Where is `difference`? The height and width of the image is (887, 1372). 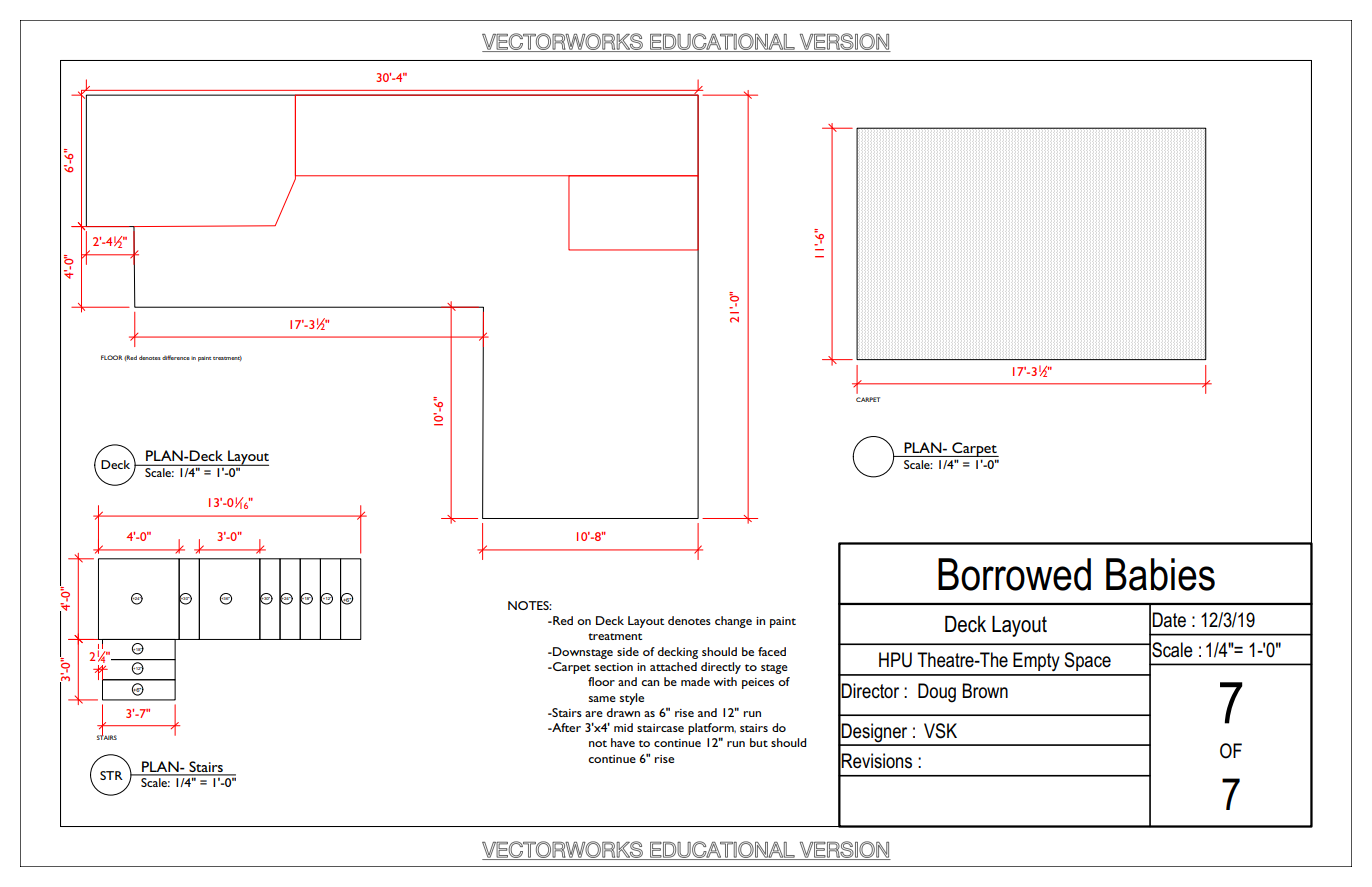 difference is located at coordinates (176, 357).
